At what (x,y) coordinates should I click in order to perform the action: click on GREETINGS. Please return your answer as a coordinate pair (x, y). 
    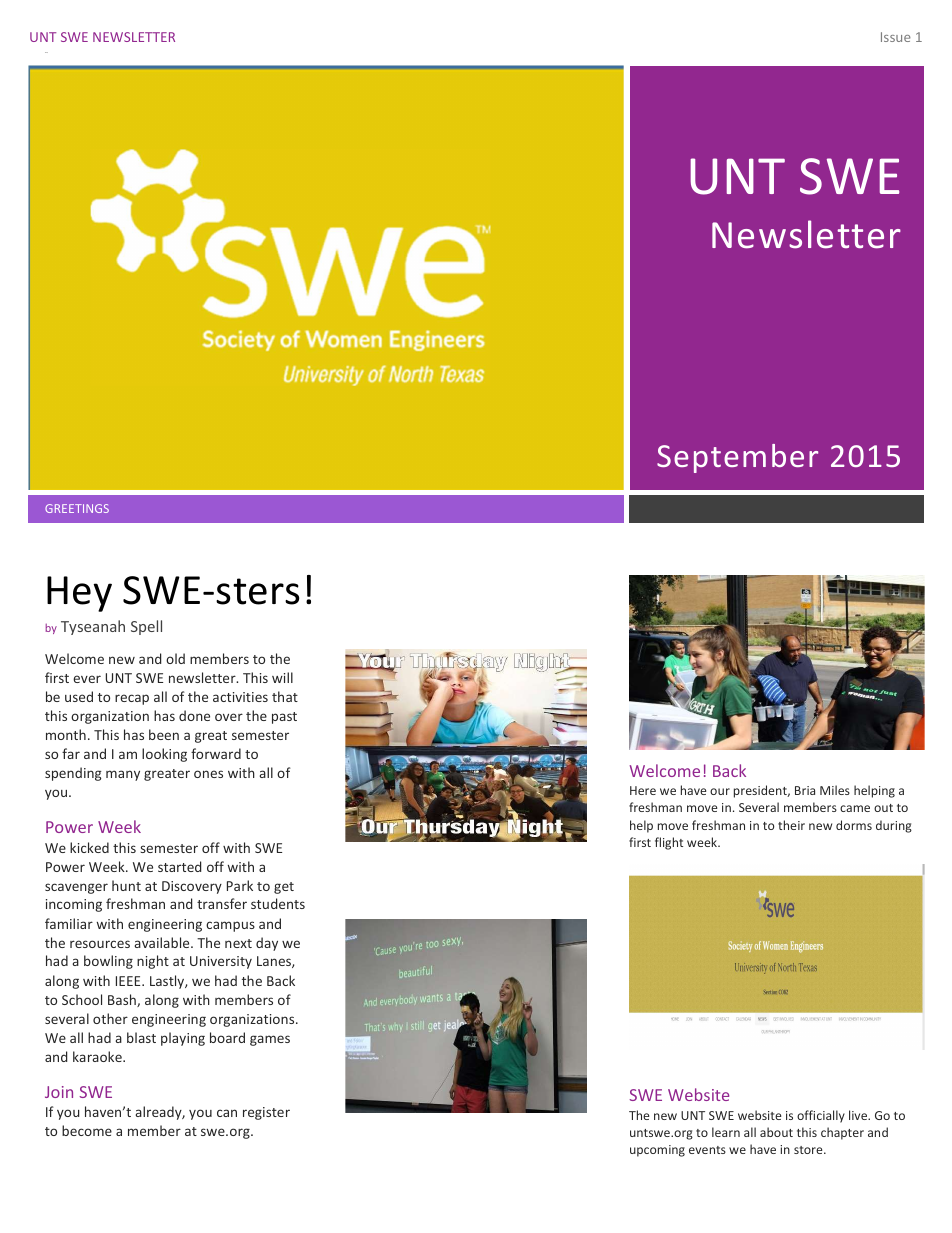
    Looking at the image, I should click on (77, 508).
